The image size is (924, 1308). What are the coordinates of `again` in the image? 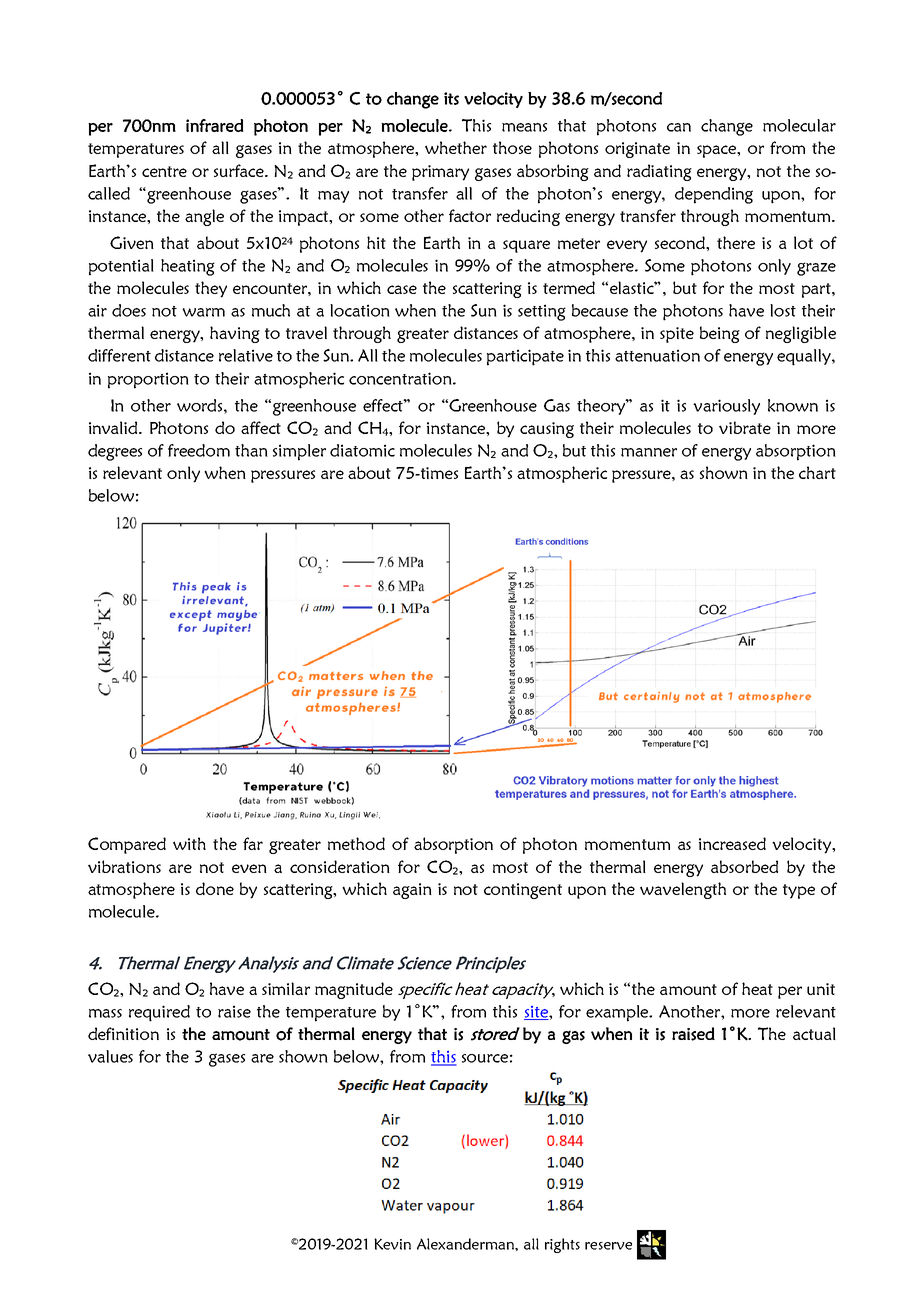 It's located at (412, 891).
